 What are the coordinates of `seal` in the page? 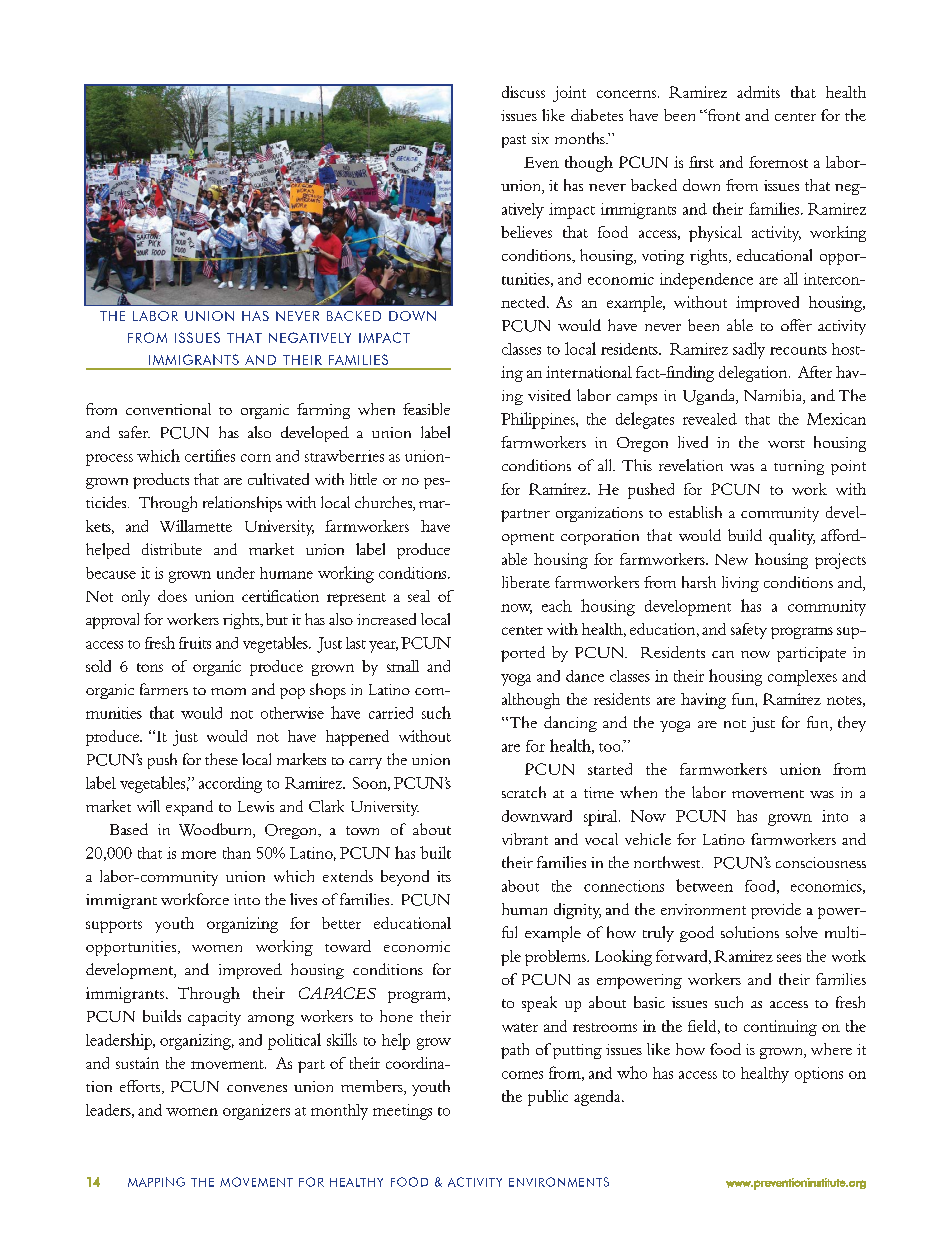 It's located at (419, 596).
